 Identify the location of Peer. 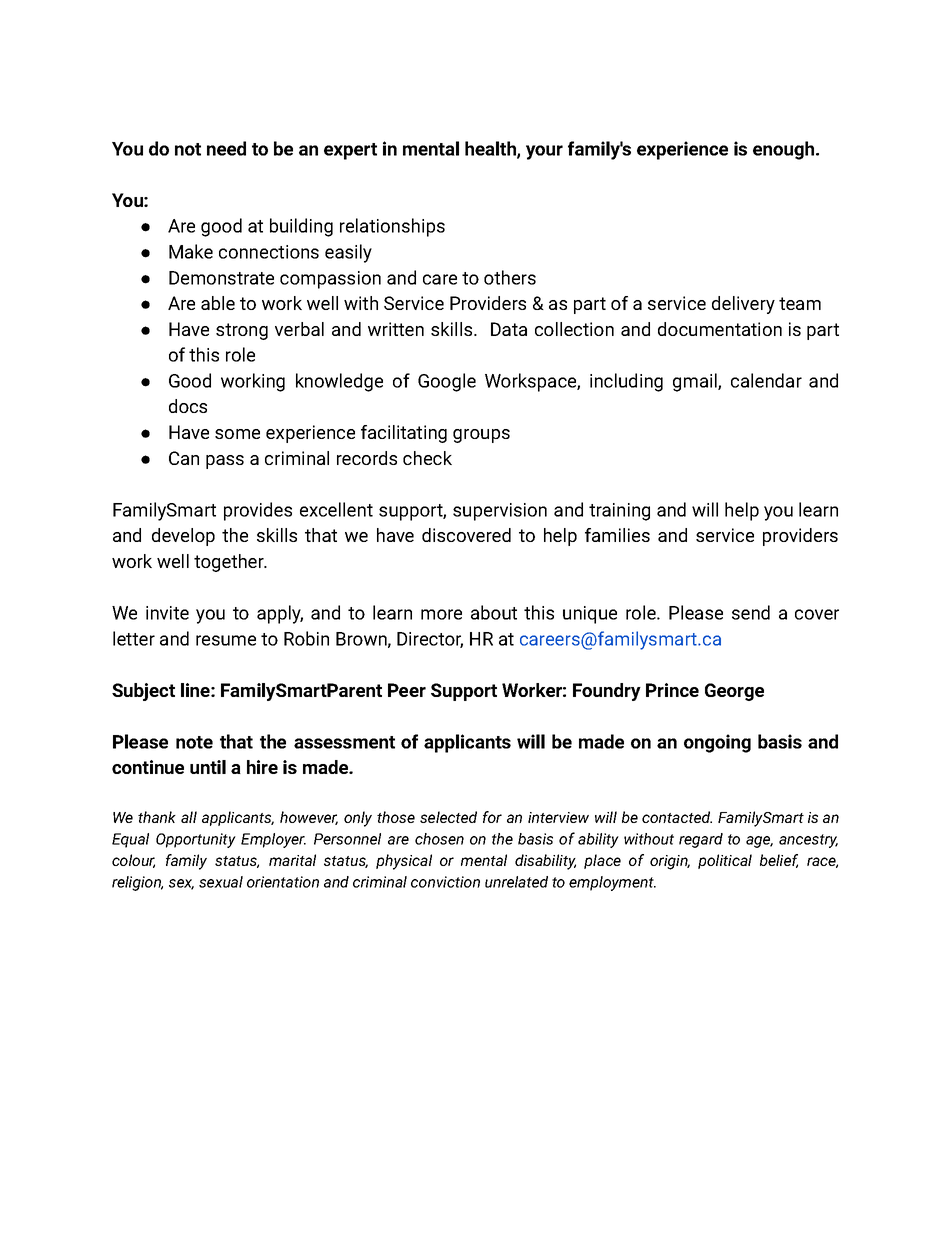
(407, 690).
